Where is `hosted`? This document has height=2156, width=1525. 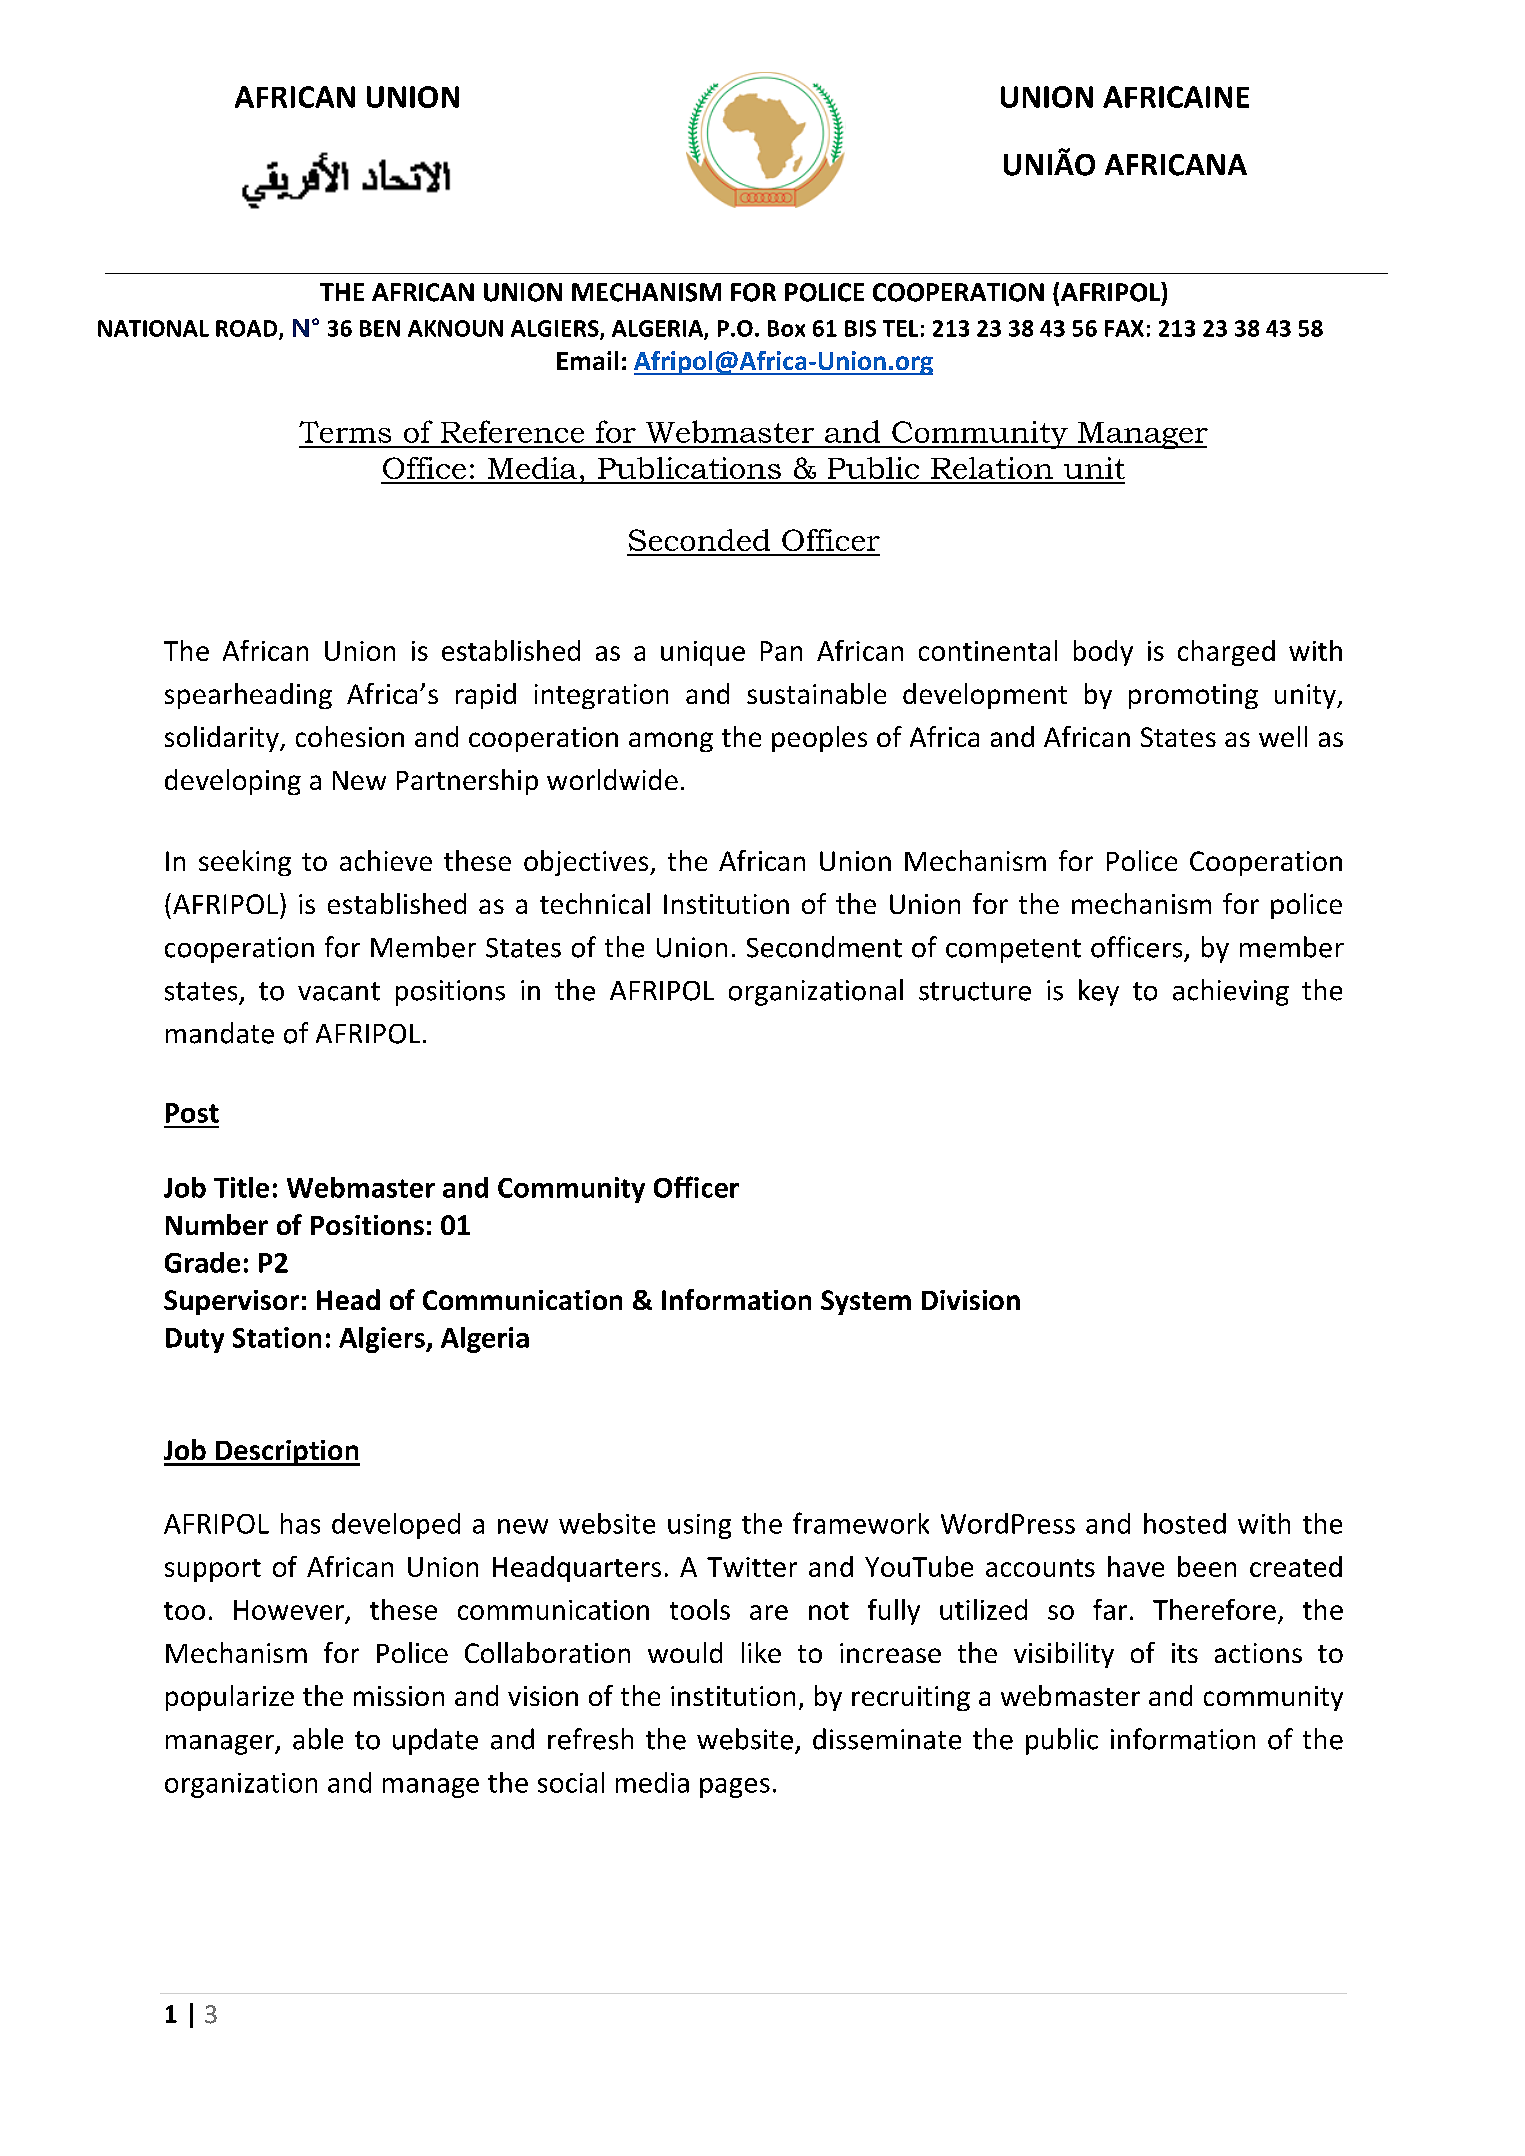 hosted is located at coordinates (1185, 1523).
